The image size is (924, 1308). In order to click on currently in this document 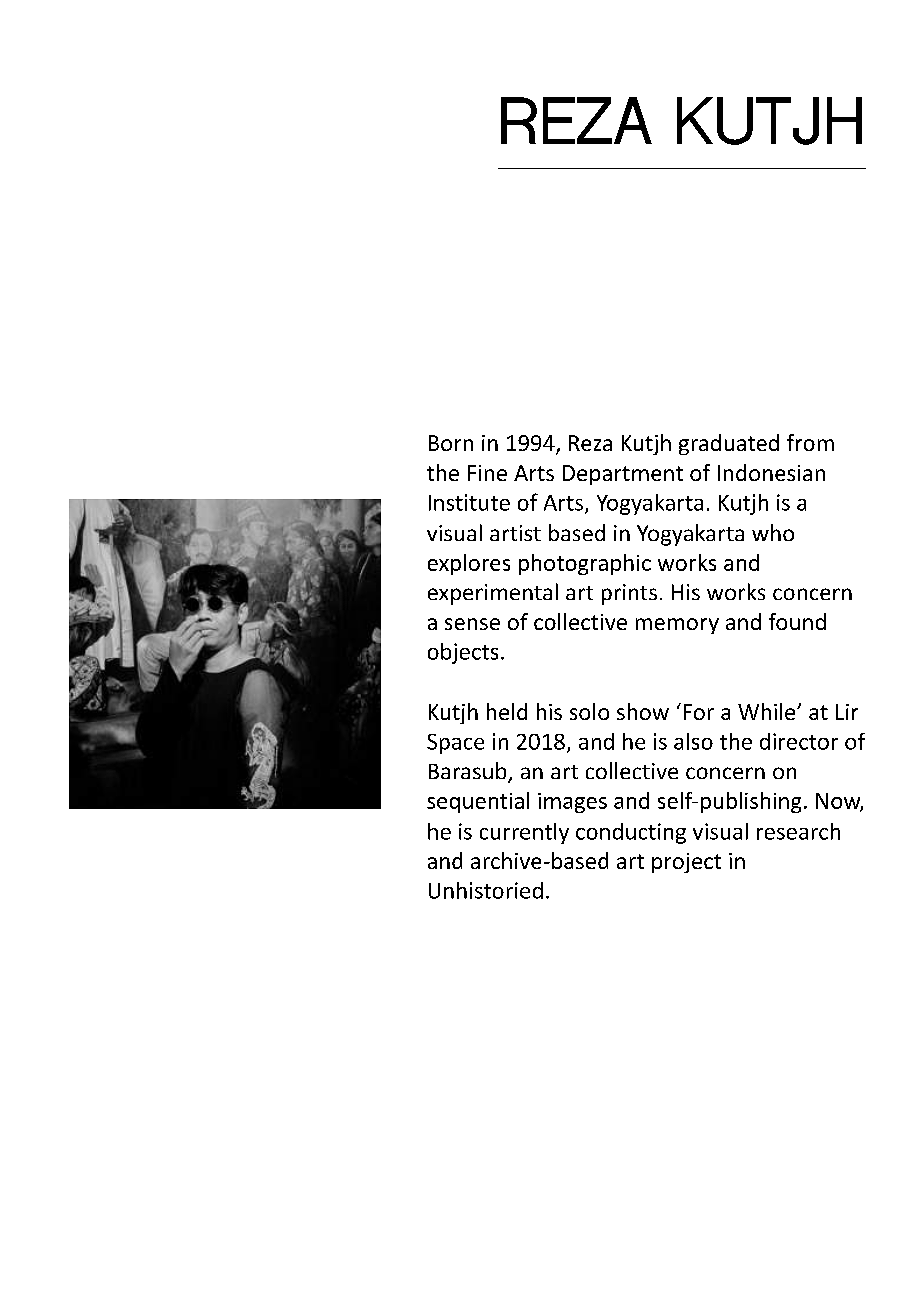, I will do `click(524, 833)`.
